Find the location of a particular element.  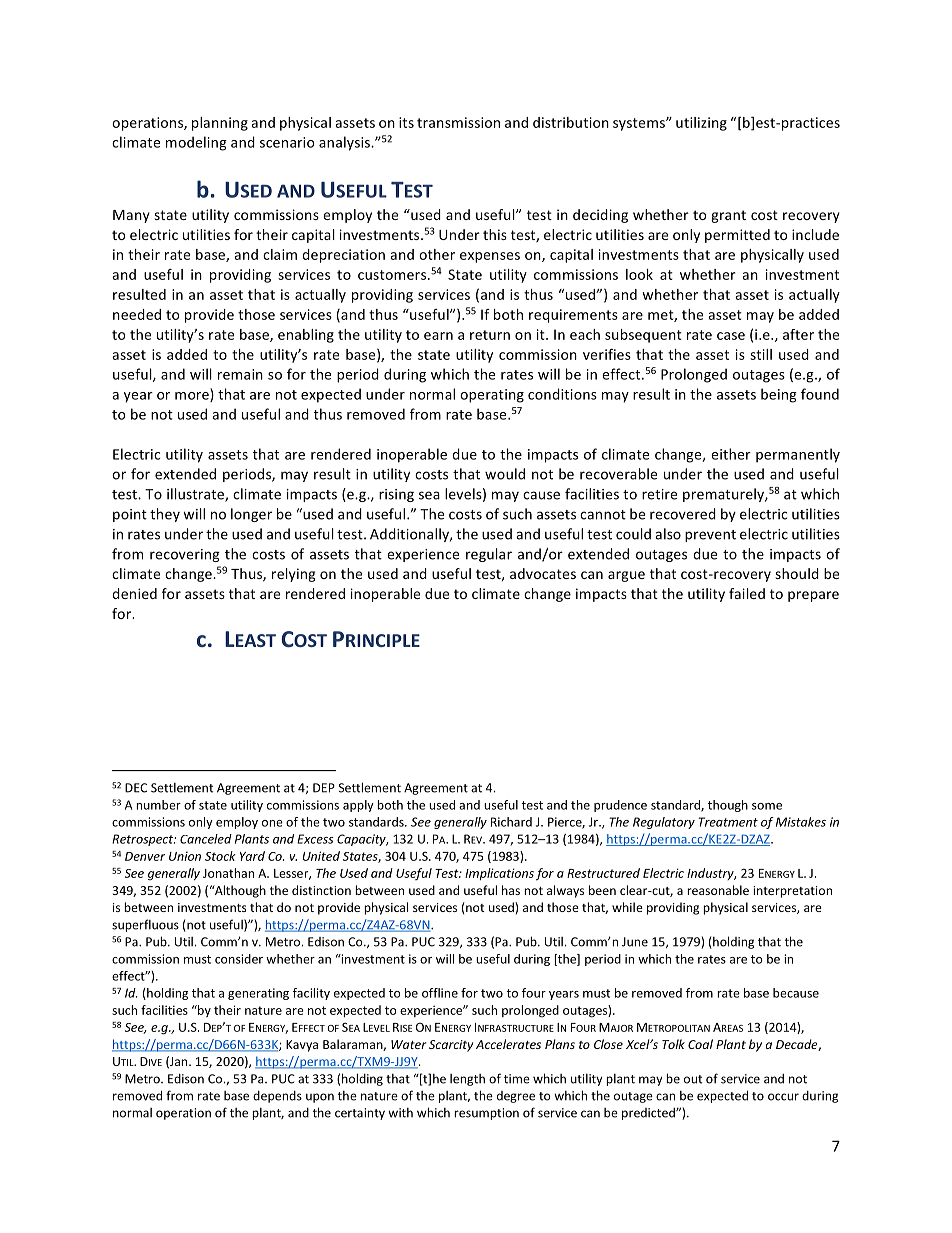

prevent is located at coordinates (710, 536).
